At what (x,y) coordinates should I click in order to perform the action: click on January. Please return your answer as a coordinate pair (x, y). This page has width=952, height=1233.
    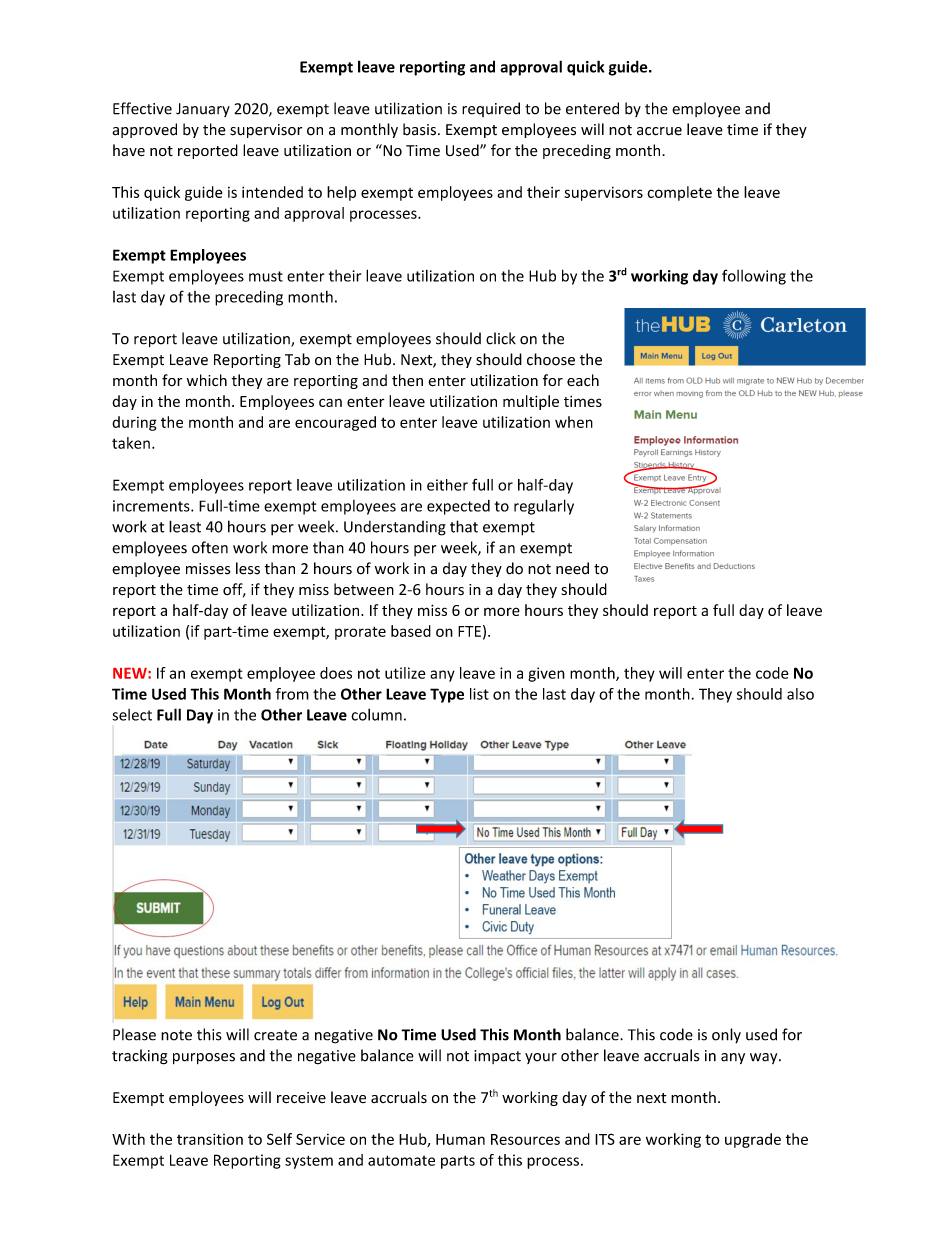
    Looking at the image, I should click on (203, 110).
